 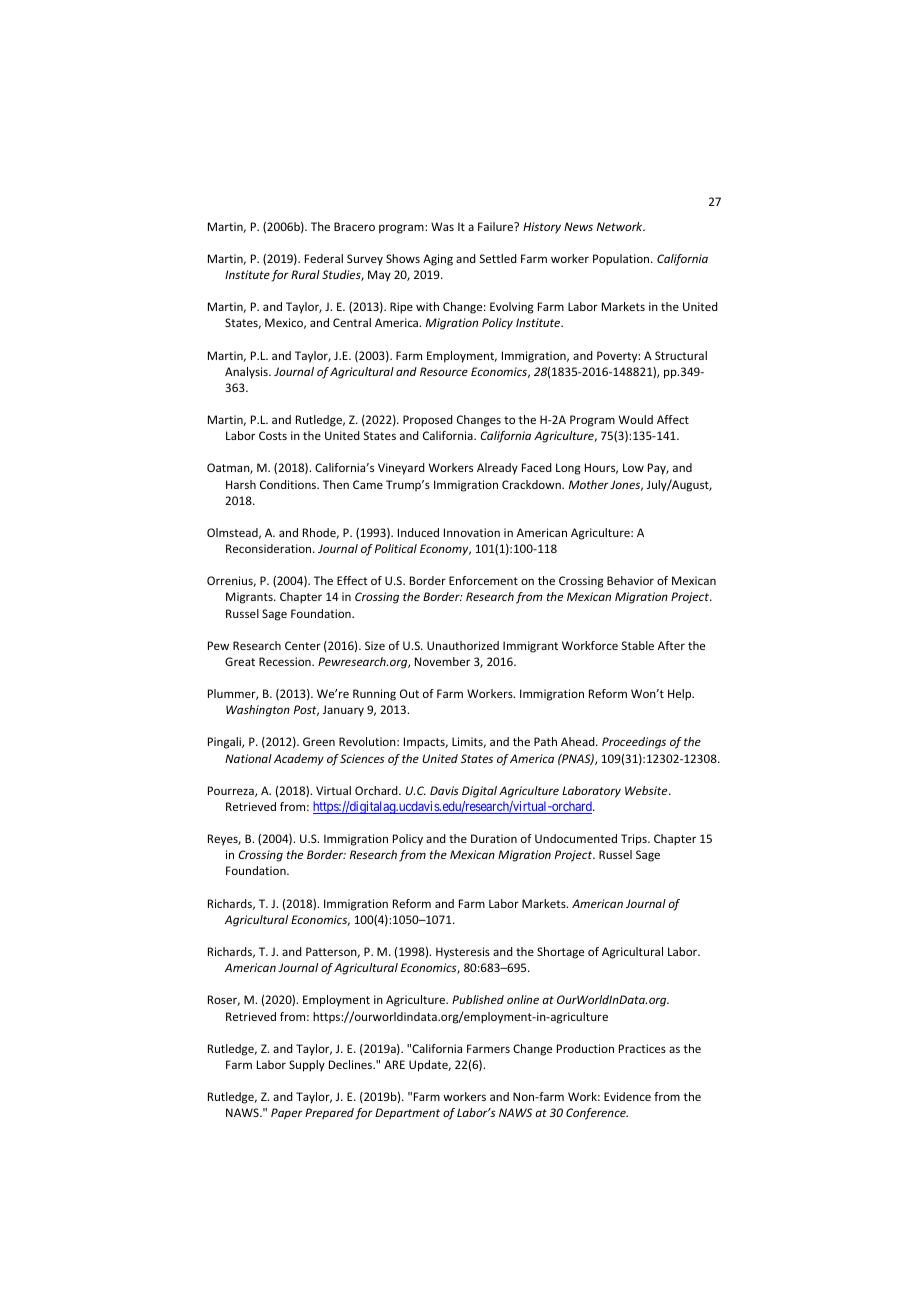 I want to click on Innovation, so click(x=472, y=532).
